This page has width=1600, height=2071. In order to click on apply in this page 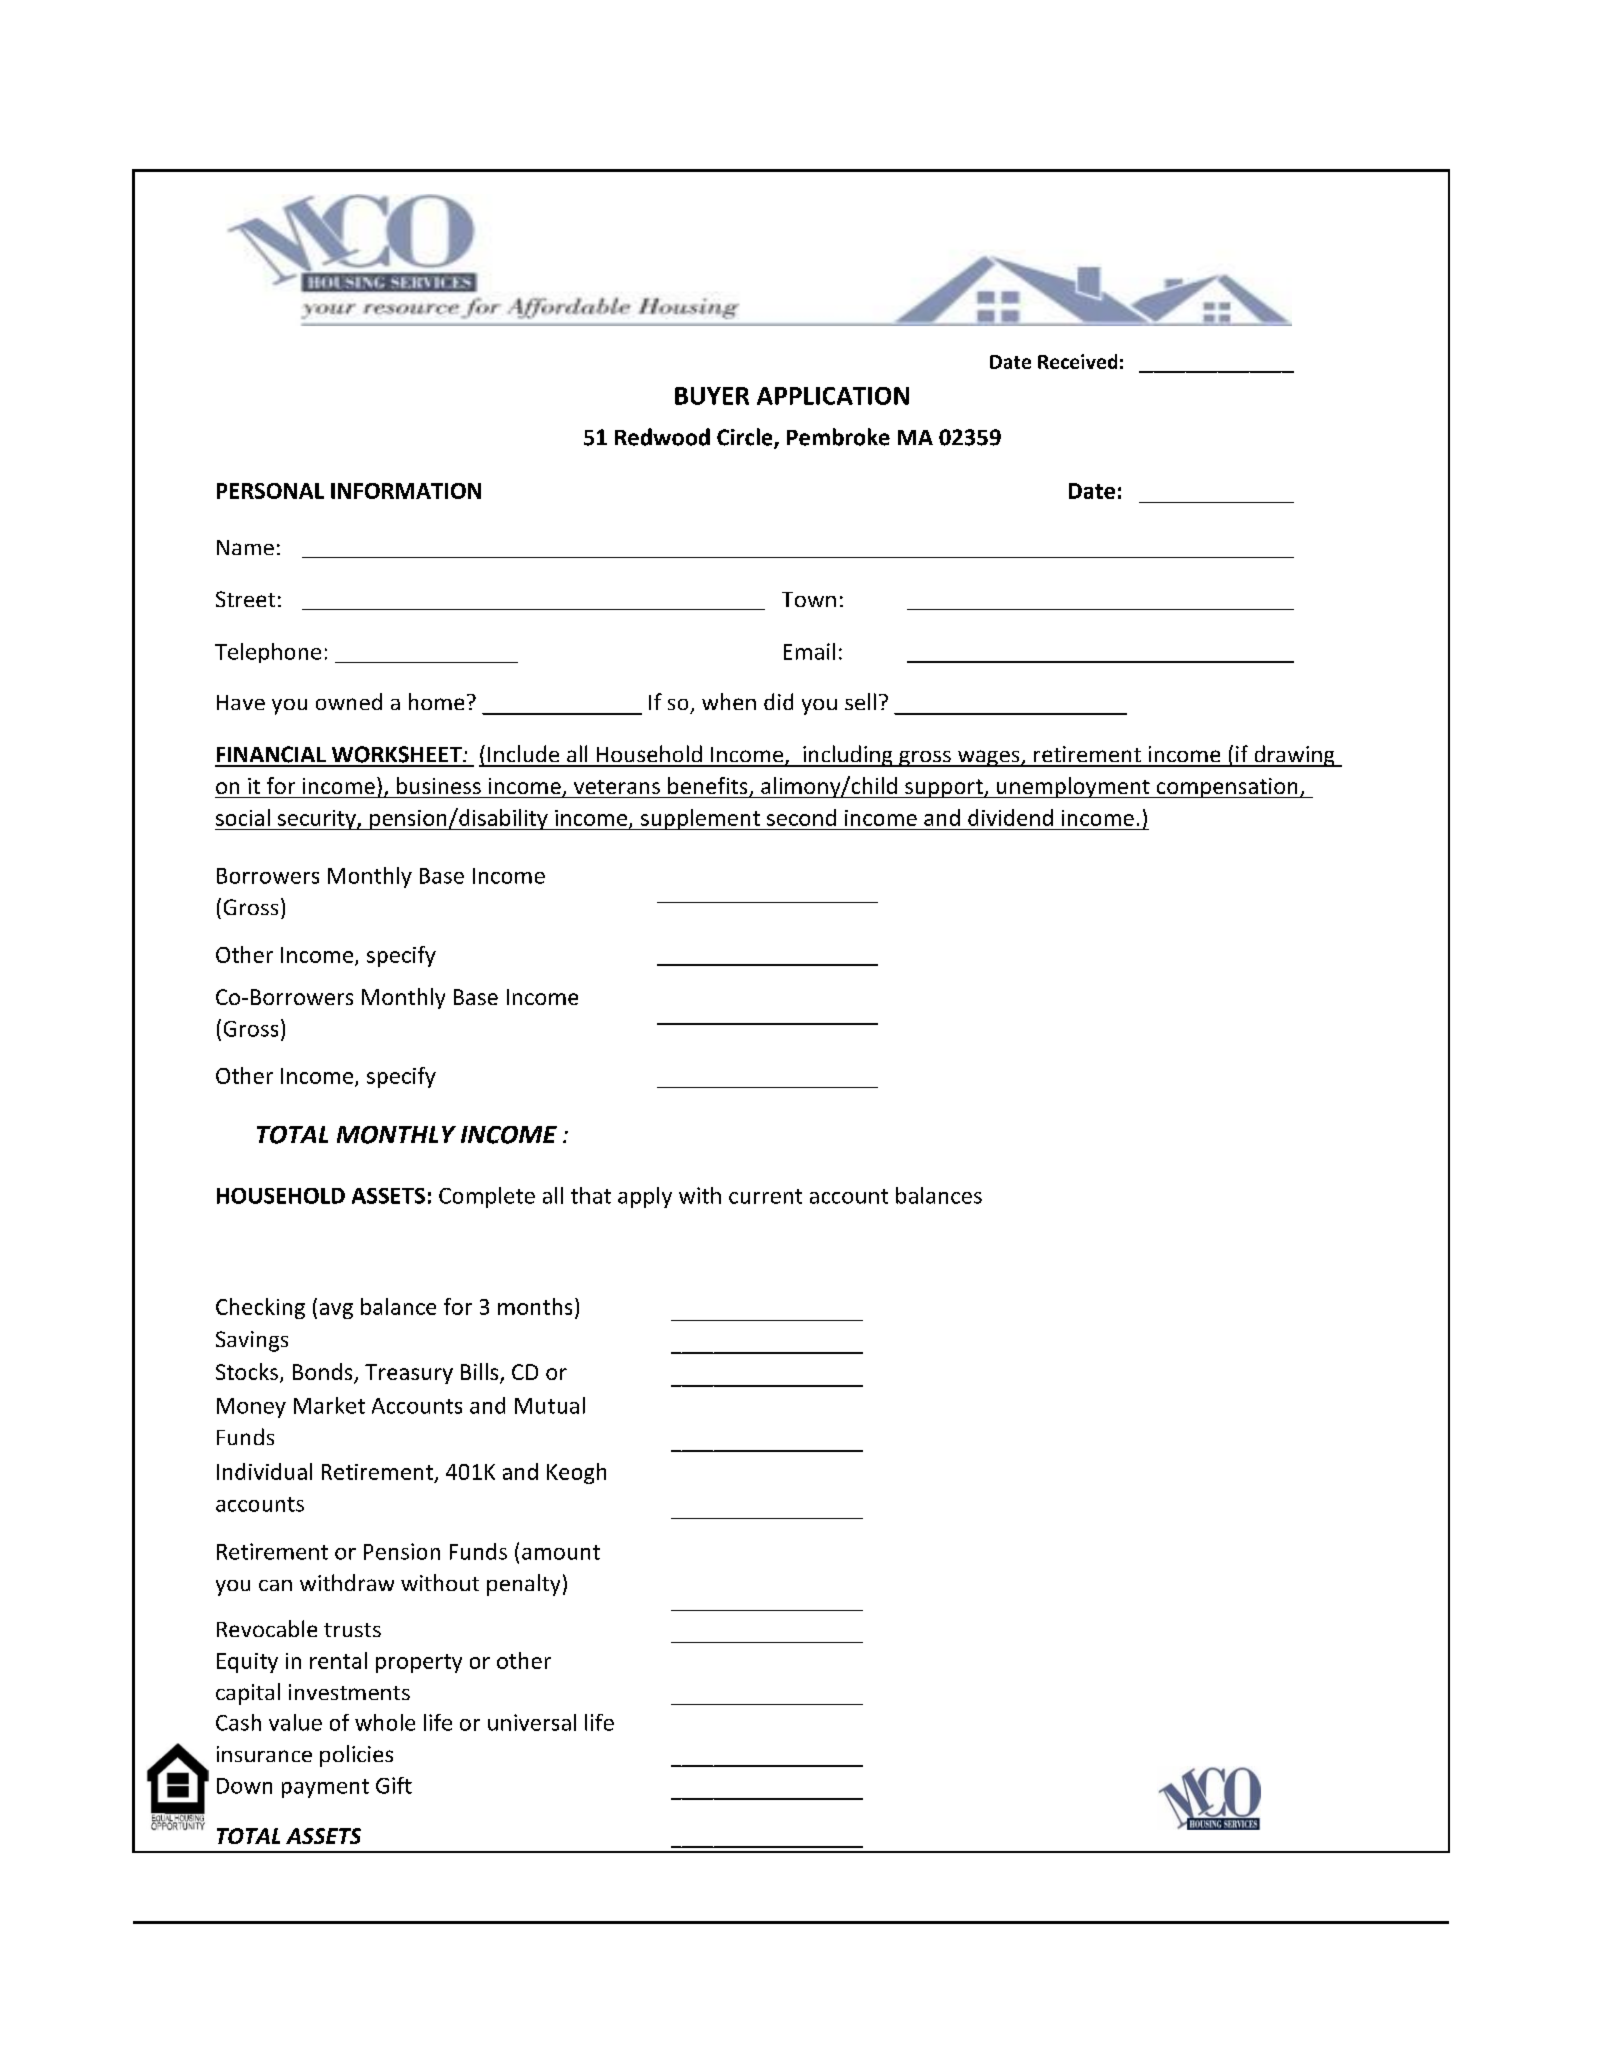, I will do `click(645, 1197)`.
